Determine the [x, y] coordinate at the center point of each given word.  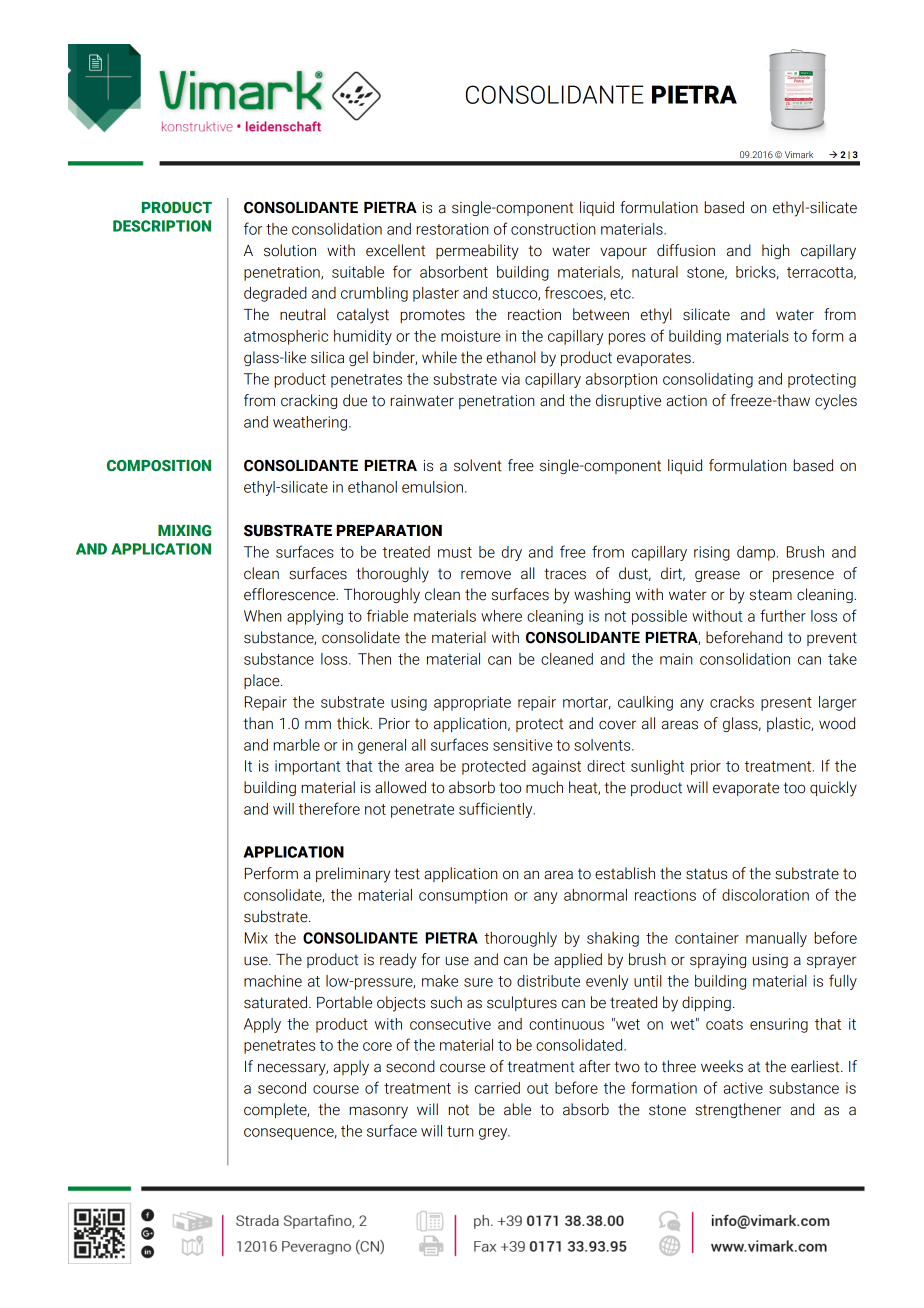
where [501, 616]
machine [273, 981]
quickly [833, 789]
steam [771, 595]
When [262, 616]
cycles [836, 402]
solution [290, 250]
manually [776, 939]
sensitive [523, 745]
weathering [310, 423]
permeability [477, 252]
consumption [463, 896]
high [775, 251]
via [510, 379]
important [307, 767]
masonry [378, 1112]
